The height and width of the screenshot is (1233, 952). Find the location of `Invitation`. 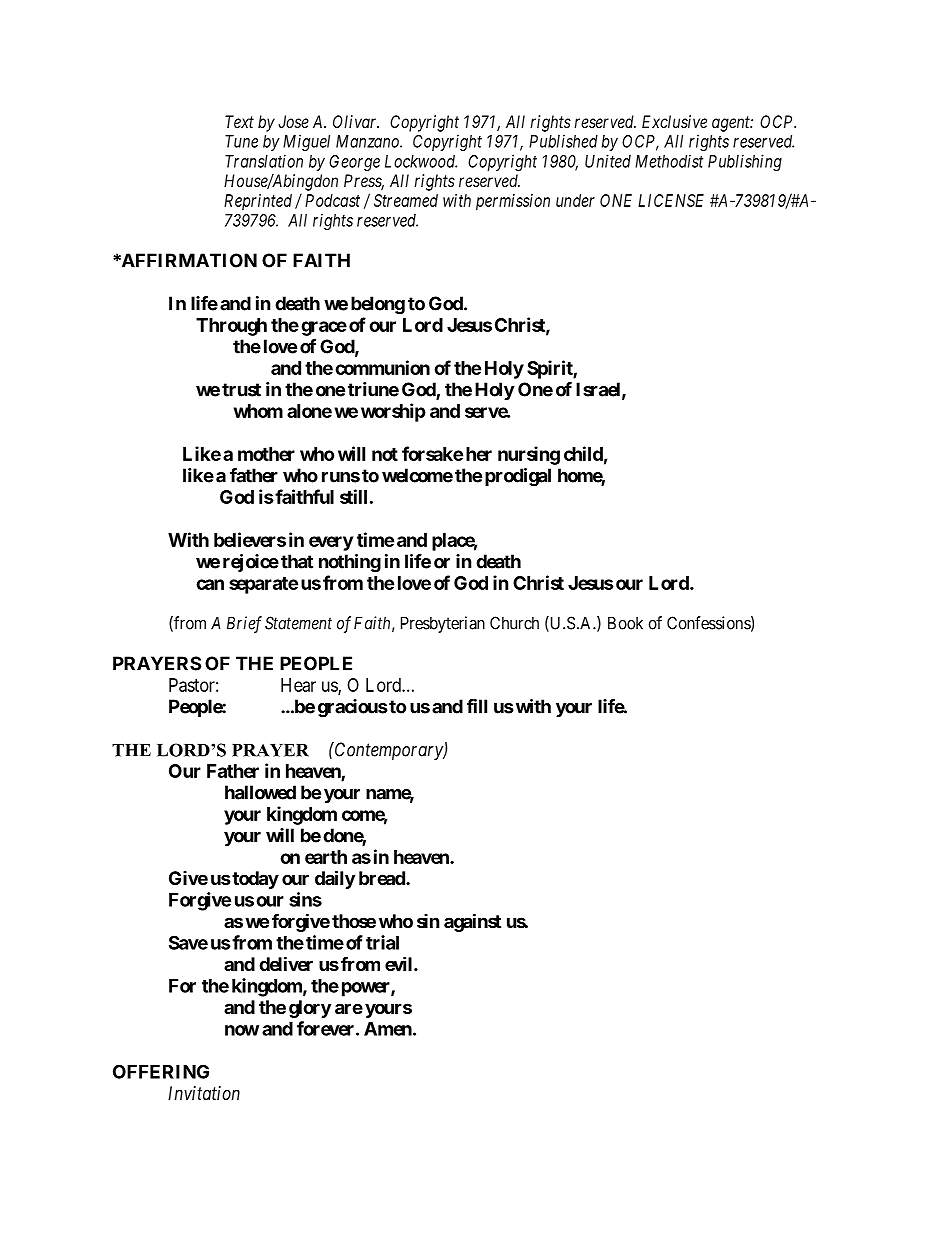

Invitation is located at coordinates (204, 1093).
